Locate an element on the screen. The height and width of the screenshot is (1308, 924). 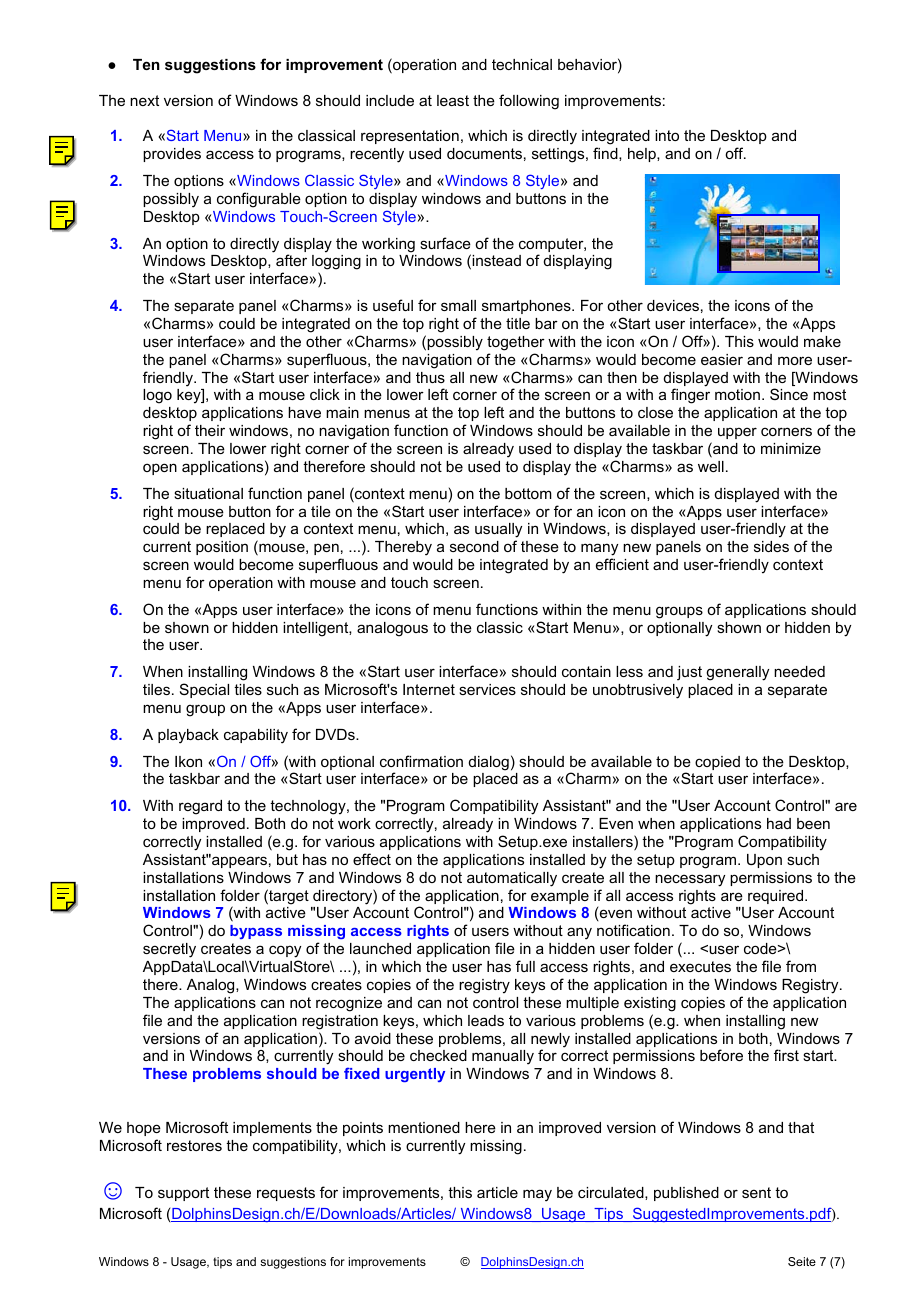
into is located at coordinates (667, 135).
